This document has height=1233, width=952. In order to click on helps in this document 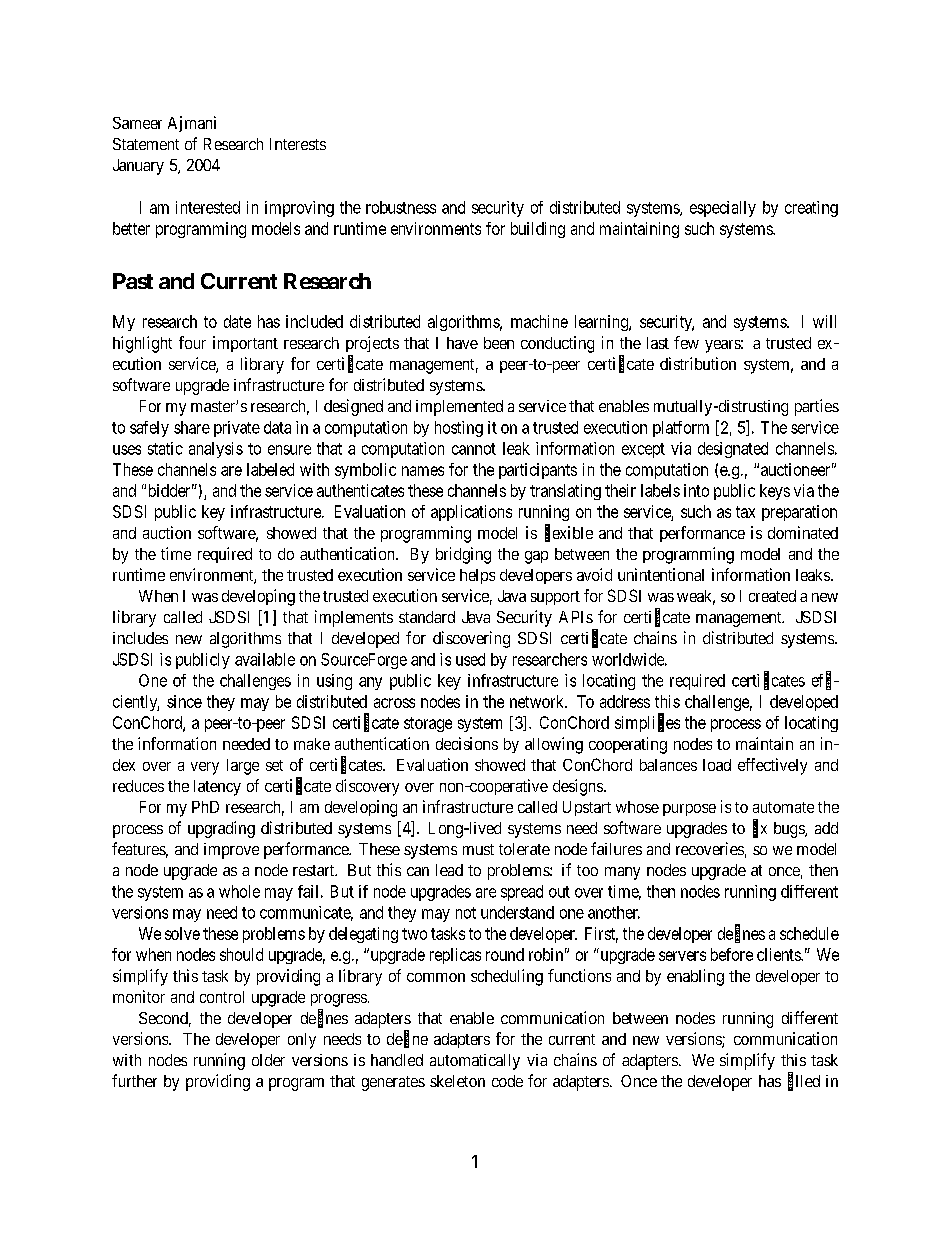, I will do `click(477, 576)`.
